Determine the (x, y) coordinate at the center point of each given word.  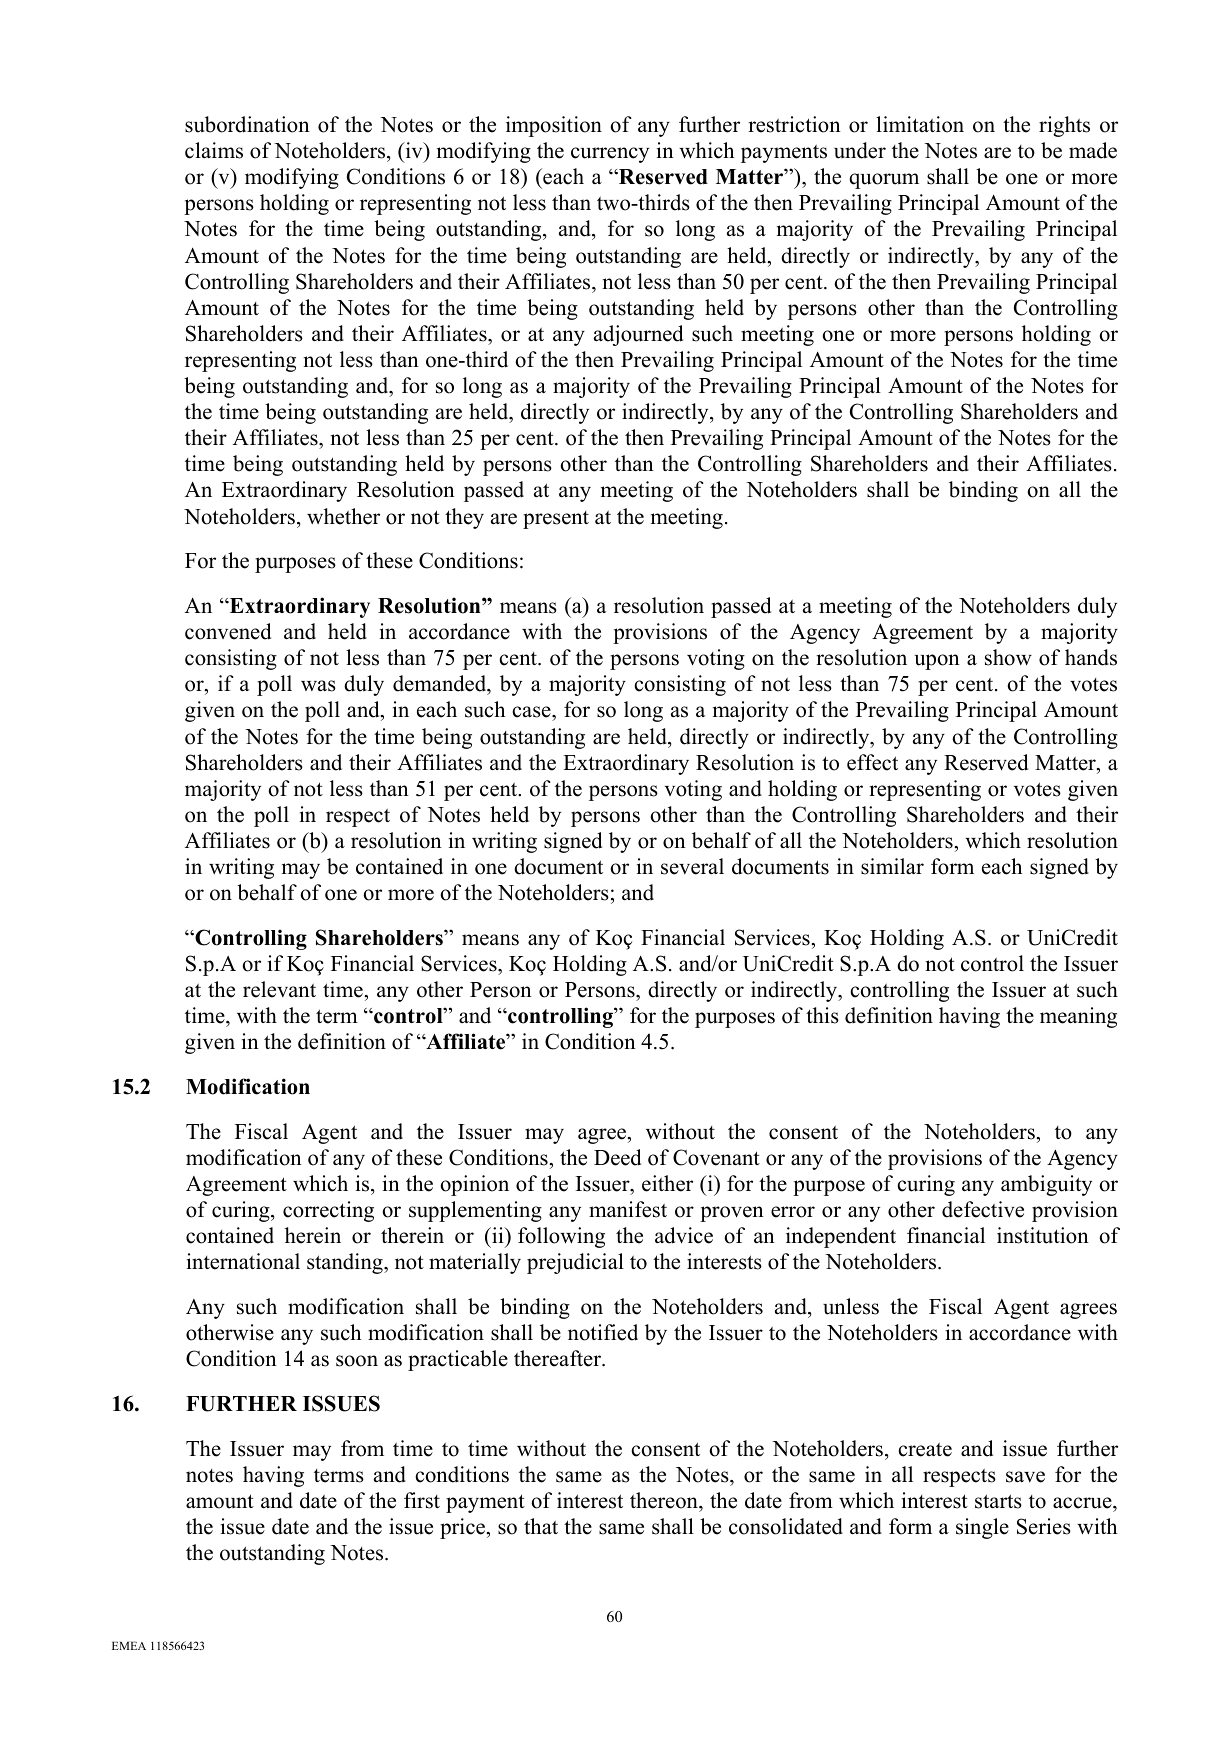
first (422, 1500)
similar (892, 866)
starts (998, 1501)
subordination (247, 124)
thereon (665, 1500)
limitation (920, 124)
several (692, 866)
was (318, 686)
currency (610, 155)
